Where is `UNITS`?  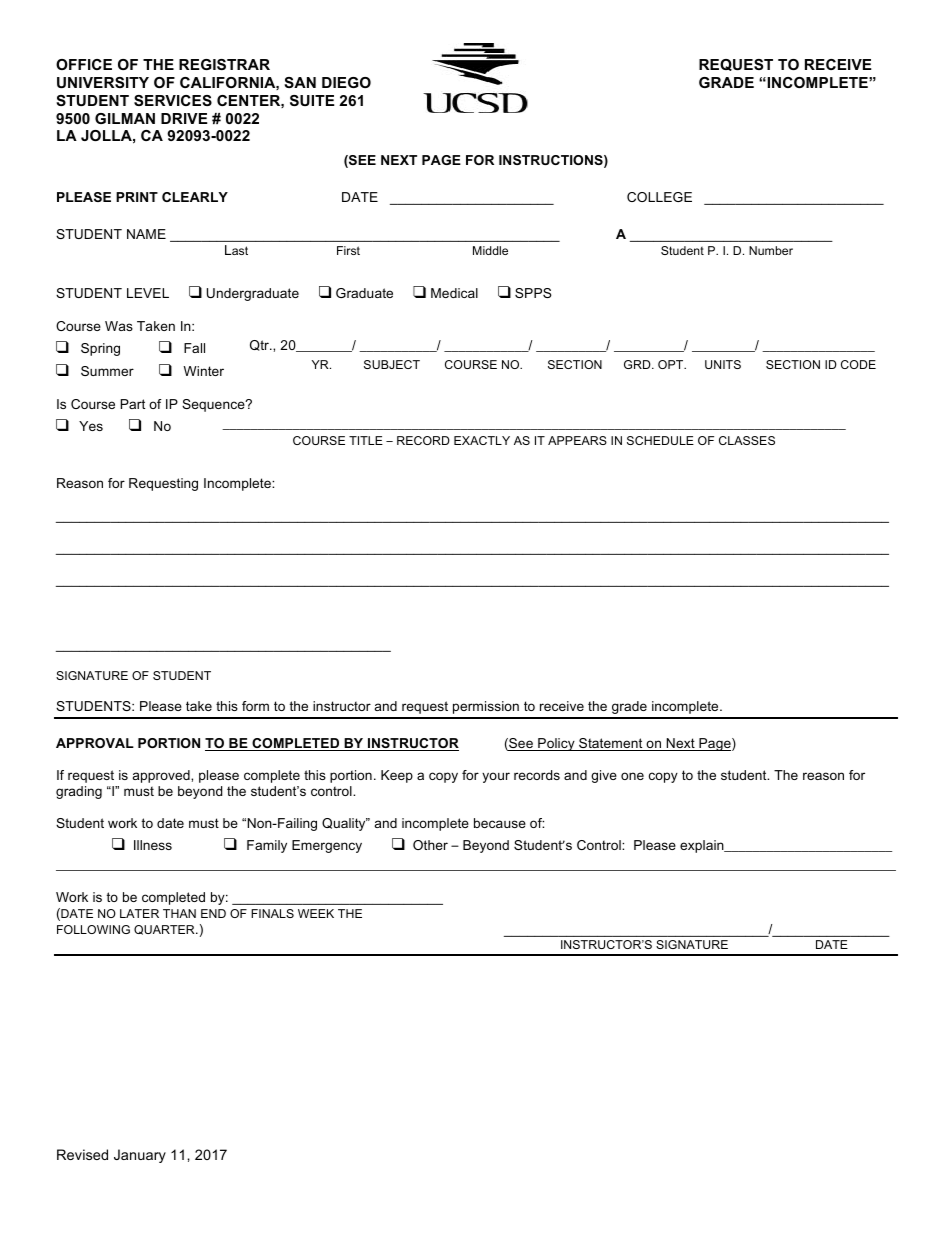 UNITS is located at coordinates (723, 364).
